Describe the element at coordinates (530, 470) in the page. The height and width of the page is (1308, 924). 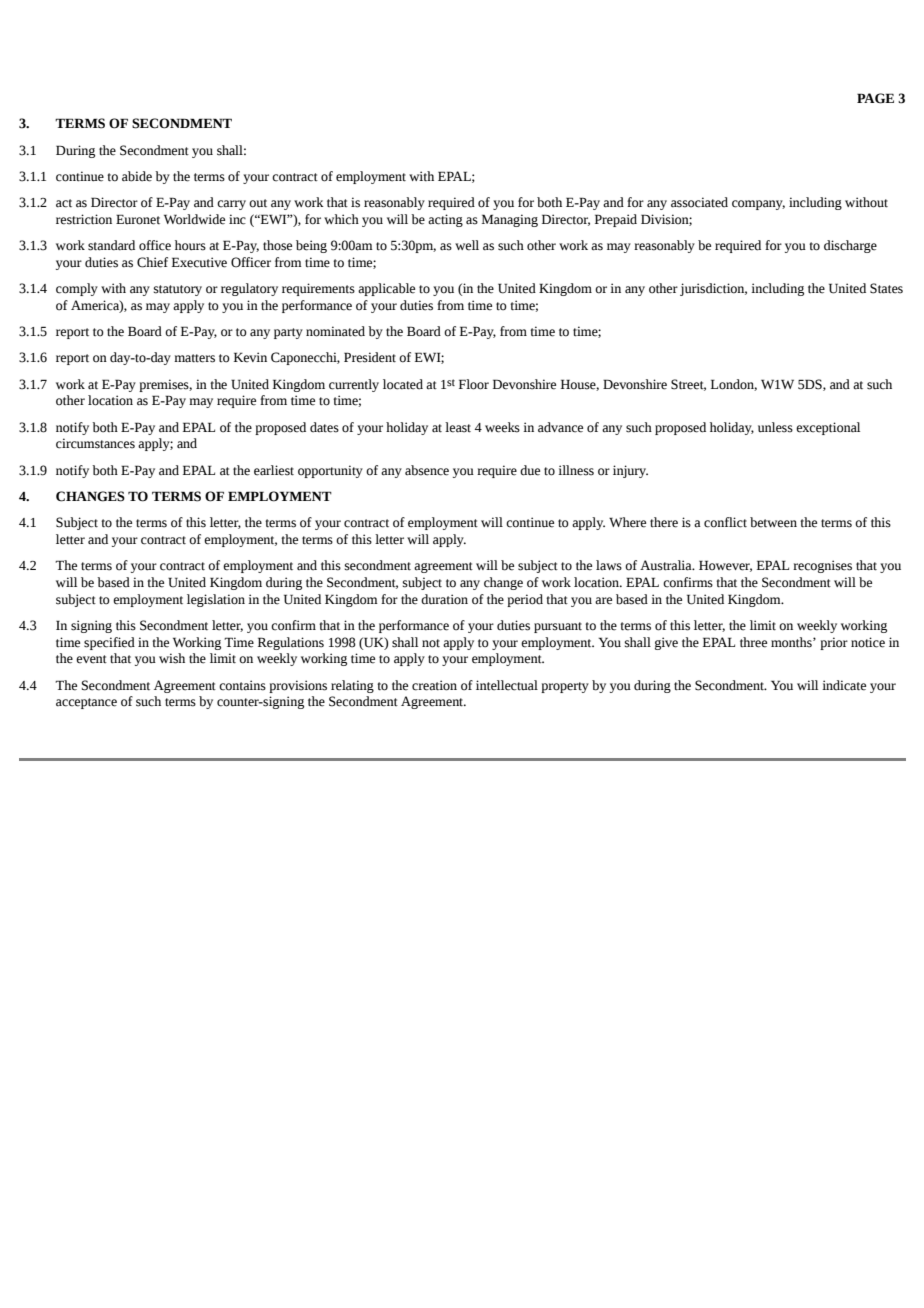
I see `due` at that location.
